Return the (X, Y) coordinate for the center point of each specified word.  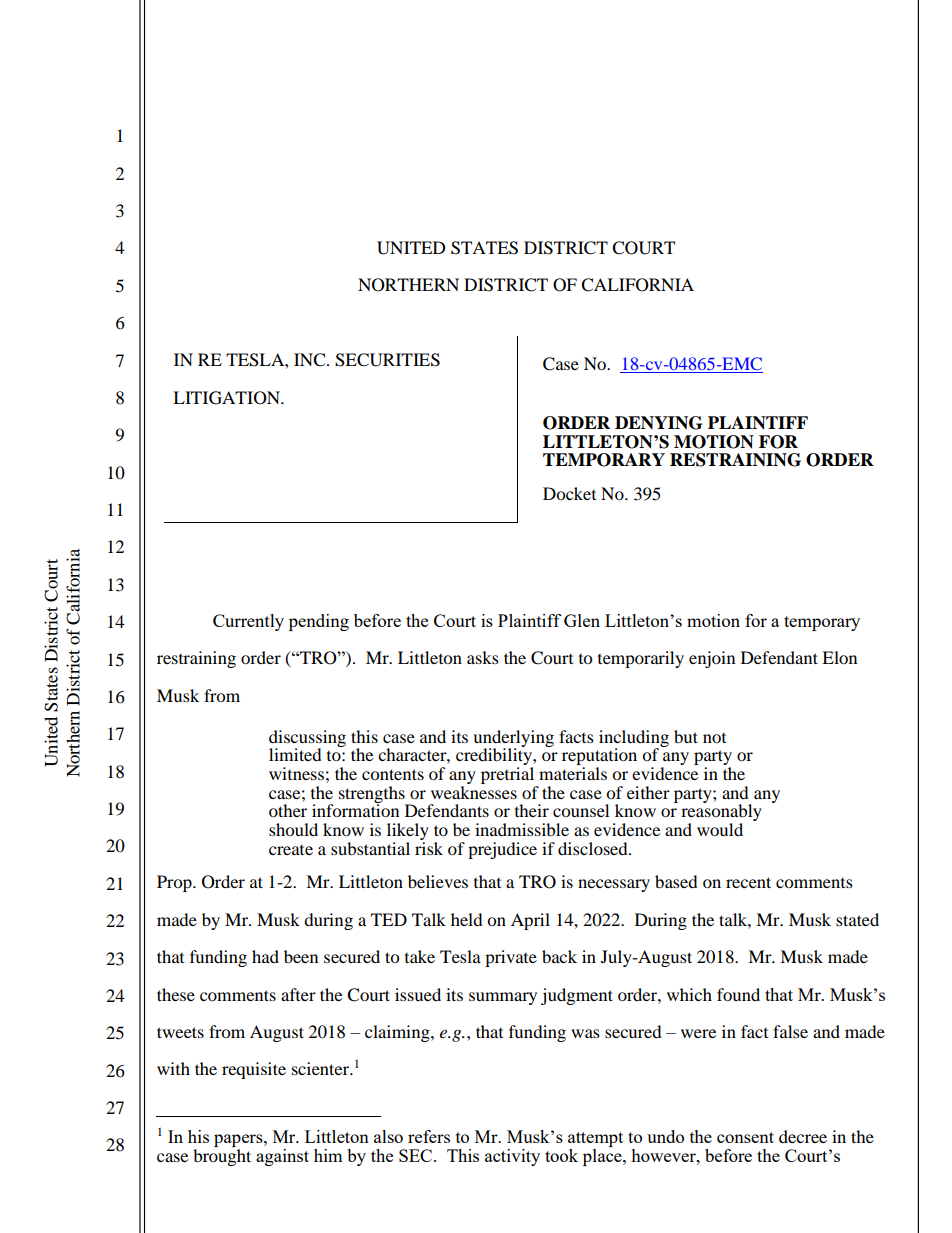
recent (748, 882)
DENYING (658, 423)
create (291, 850)
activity (512, 1157)
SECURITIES (387, 360)
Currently (248, 622)
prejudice (502, 850)
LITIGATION (227, 398)
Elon (839, 657)
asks (483, 657)
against (282, 1157)
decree (803, 1136)
